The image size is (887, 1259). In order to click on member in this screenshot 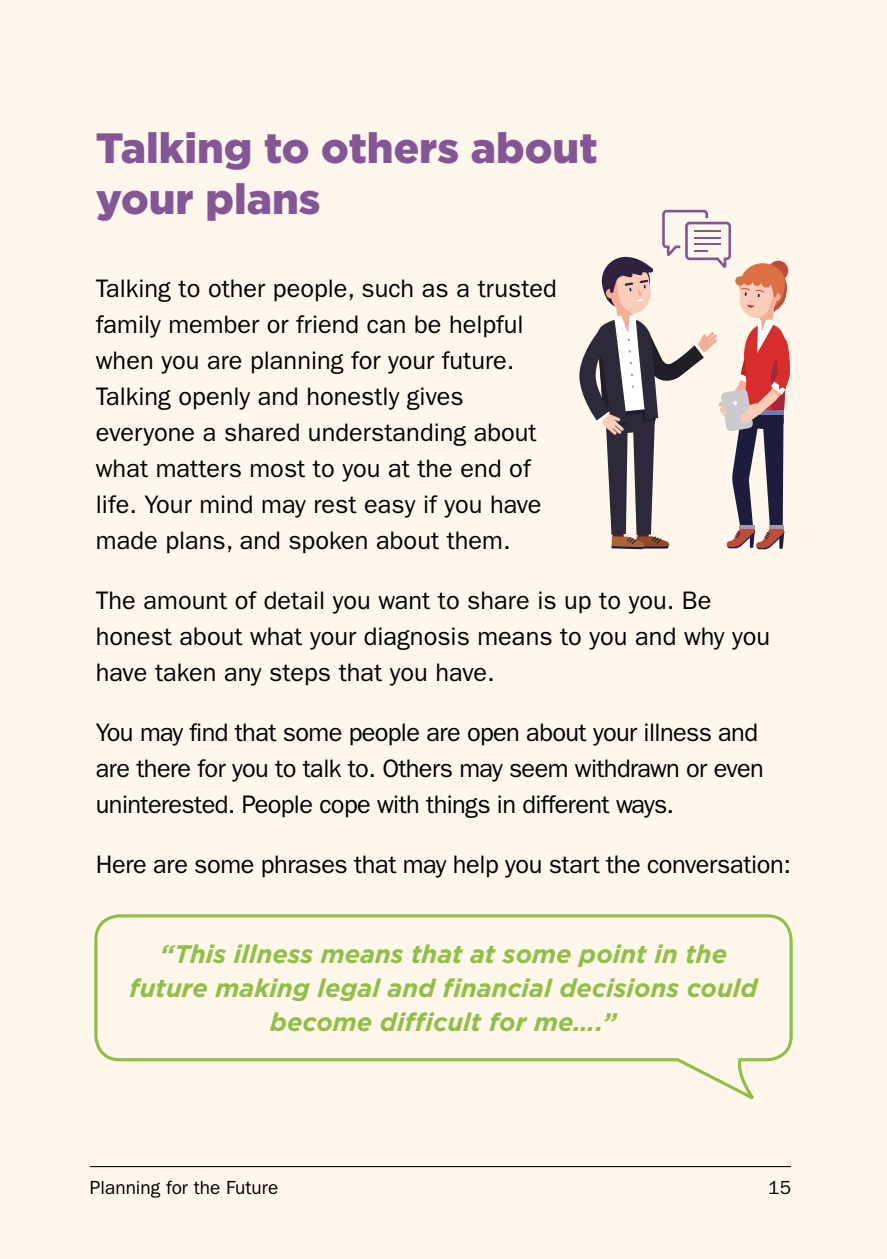, I will do `click(215, 324)`.
